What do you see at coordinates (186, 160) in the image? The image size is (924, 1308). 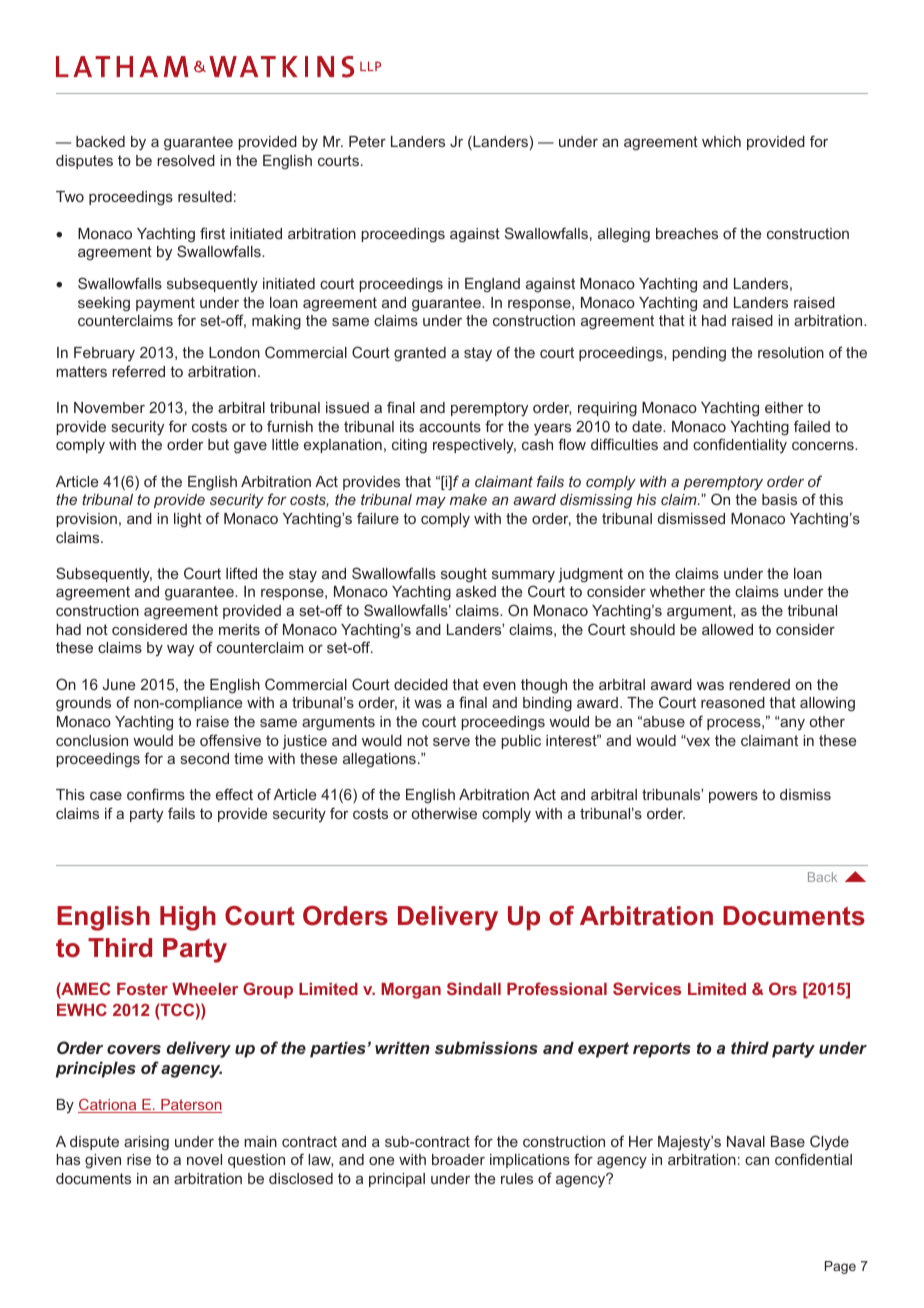 I see `resolved` at bounding box center [186, 160].
